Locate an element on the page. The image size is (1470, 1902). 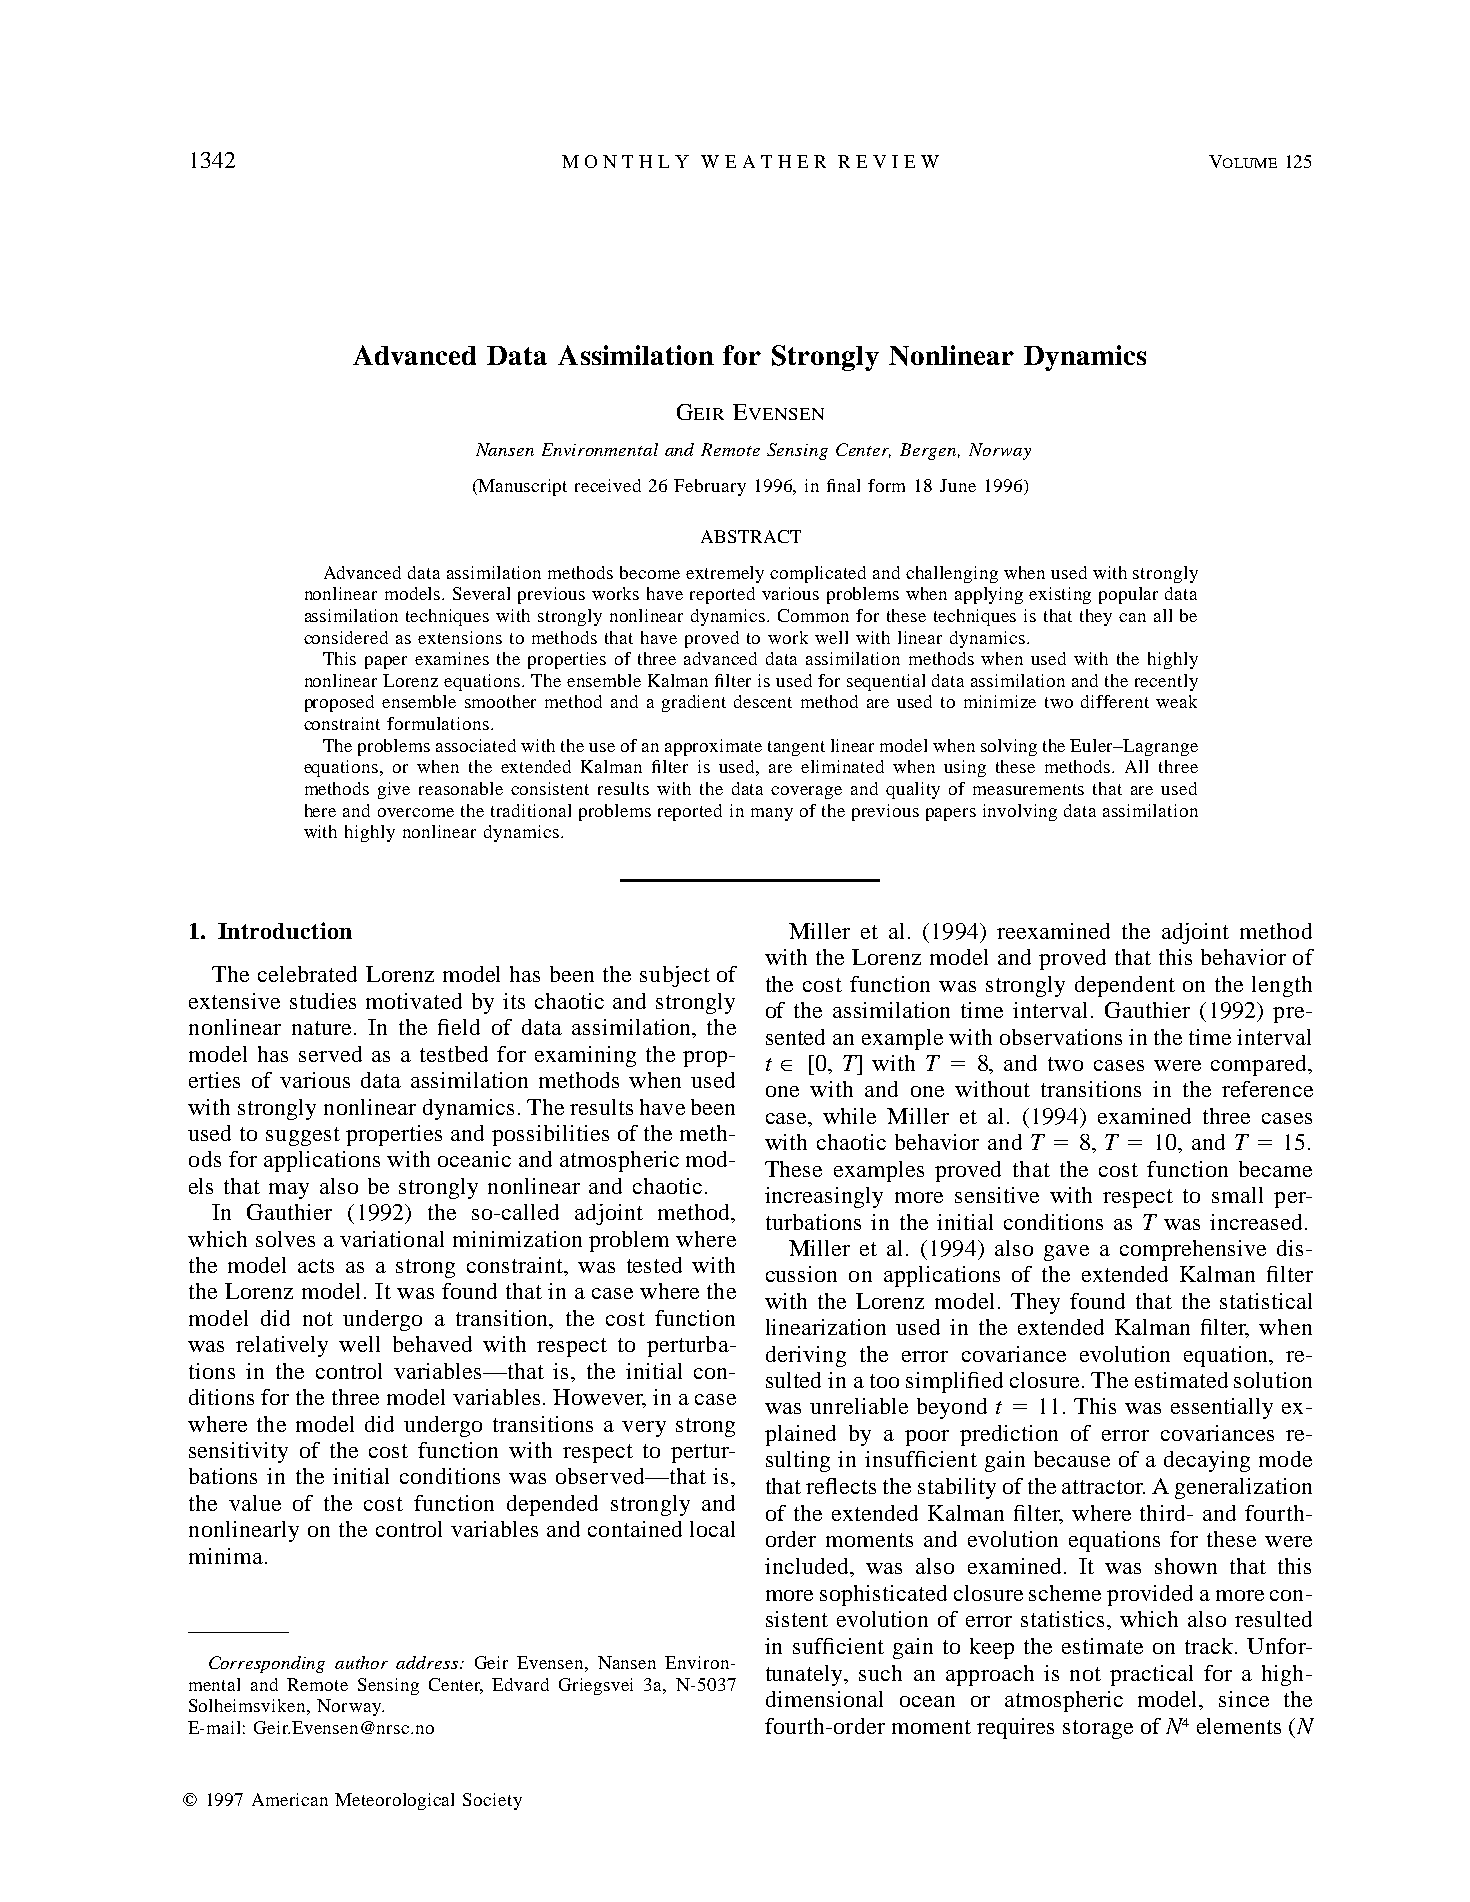
sensitivity is located at coordinates (238, 1452).
